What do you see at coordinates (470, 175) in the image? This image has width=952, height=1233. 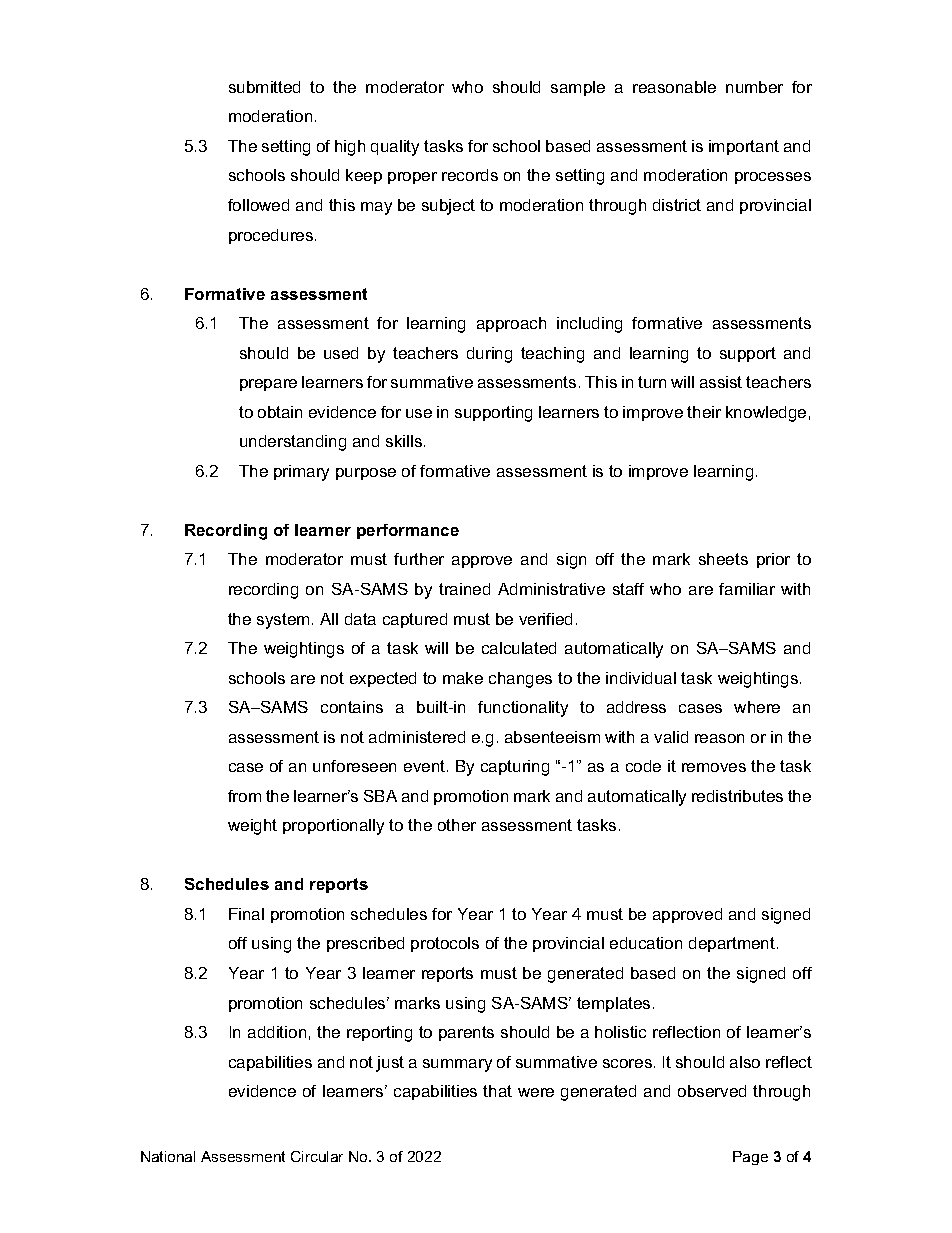 I see `records` at bounding box center [470, 175].
